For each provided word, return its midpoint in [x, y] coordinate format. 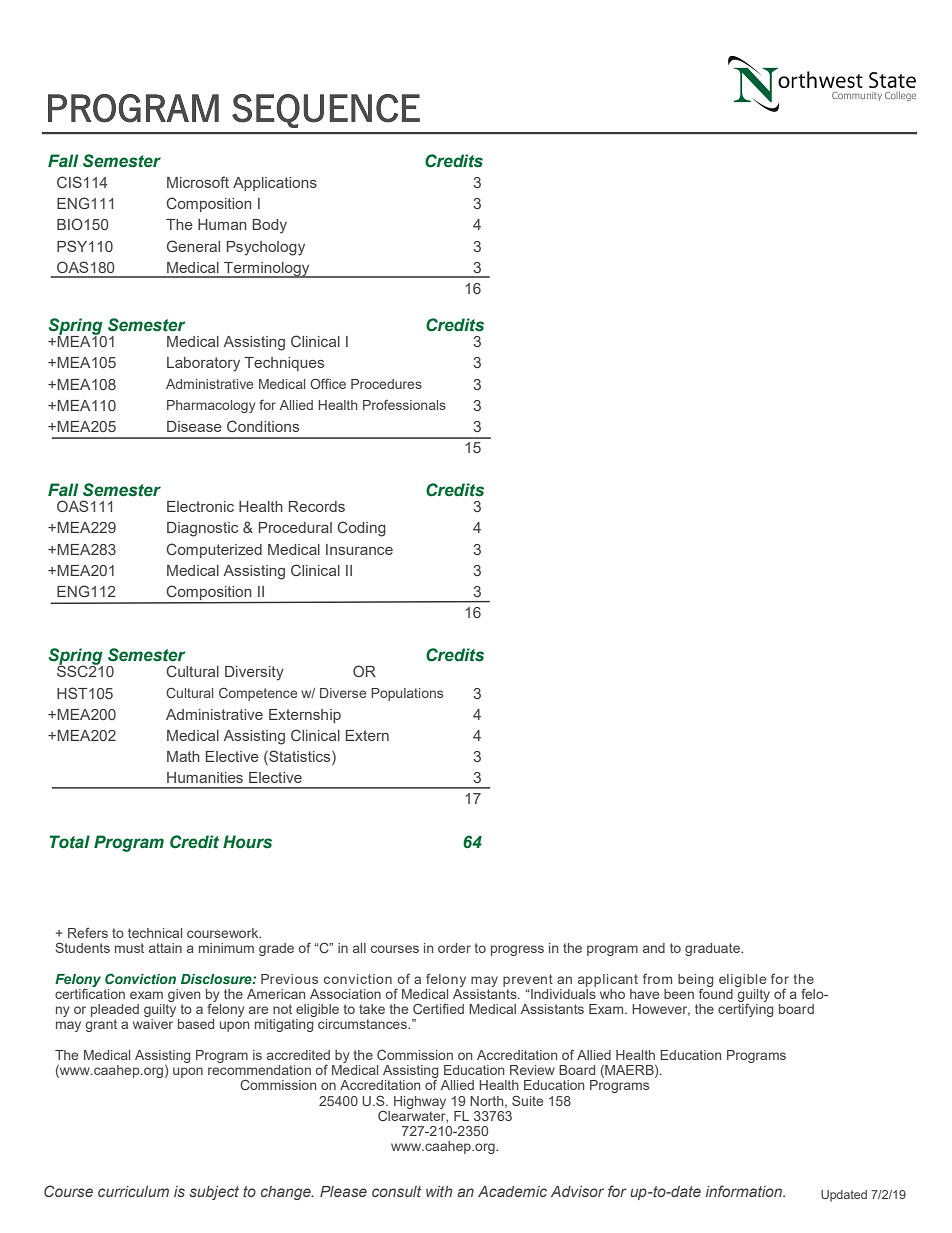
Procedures [386, 384]
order [454, 948]
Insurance [359, 549]
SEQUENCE [326, 111]
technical [155, 933]
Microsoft [198, 182]
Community [857, 96]
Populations [407, 694]
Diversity [254, 673]
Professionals [404, 405]
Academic [512, 1191]
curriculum [133, 1191]
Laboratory [203, 364]
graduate [713, 949]
